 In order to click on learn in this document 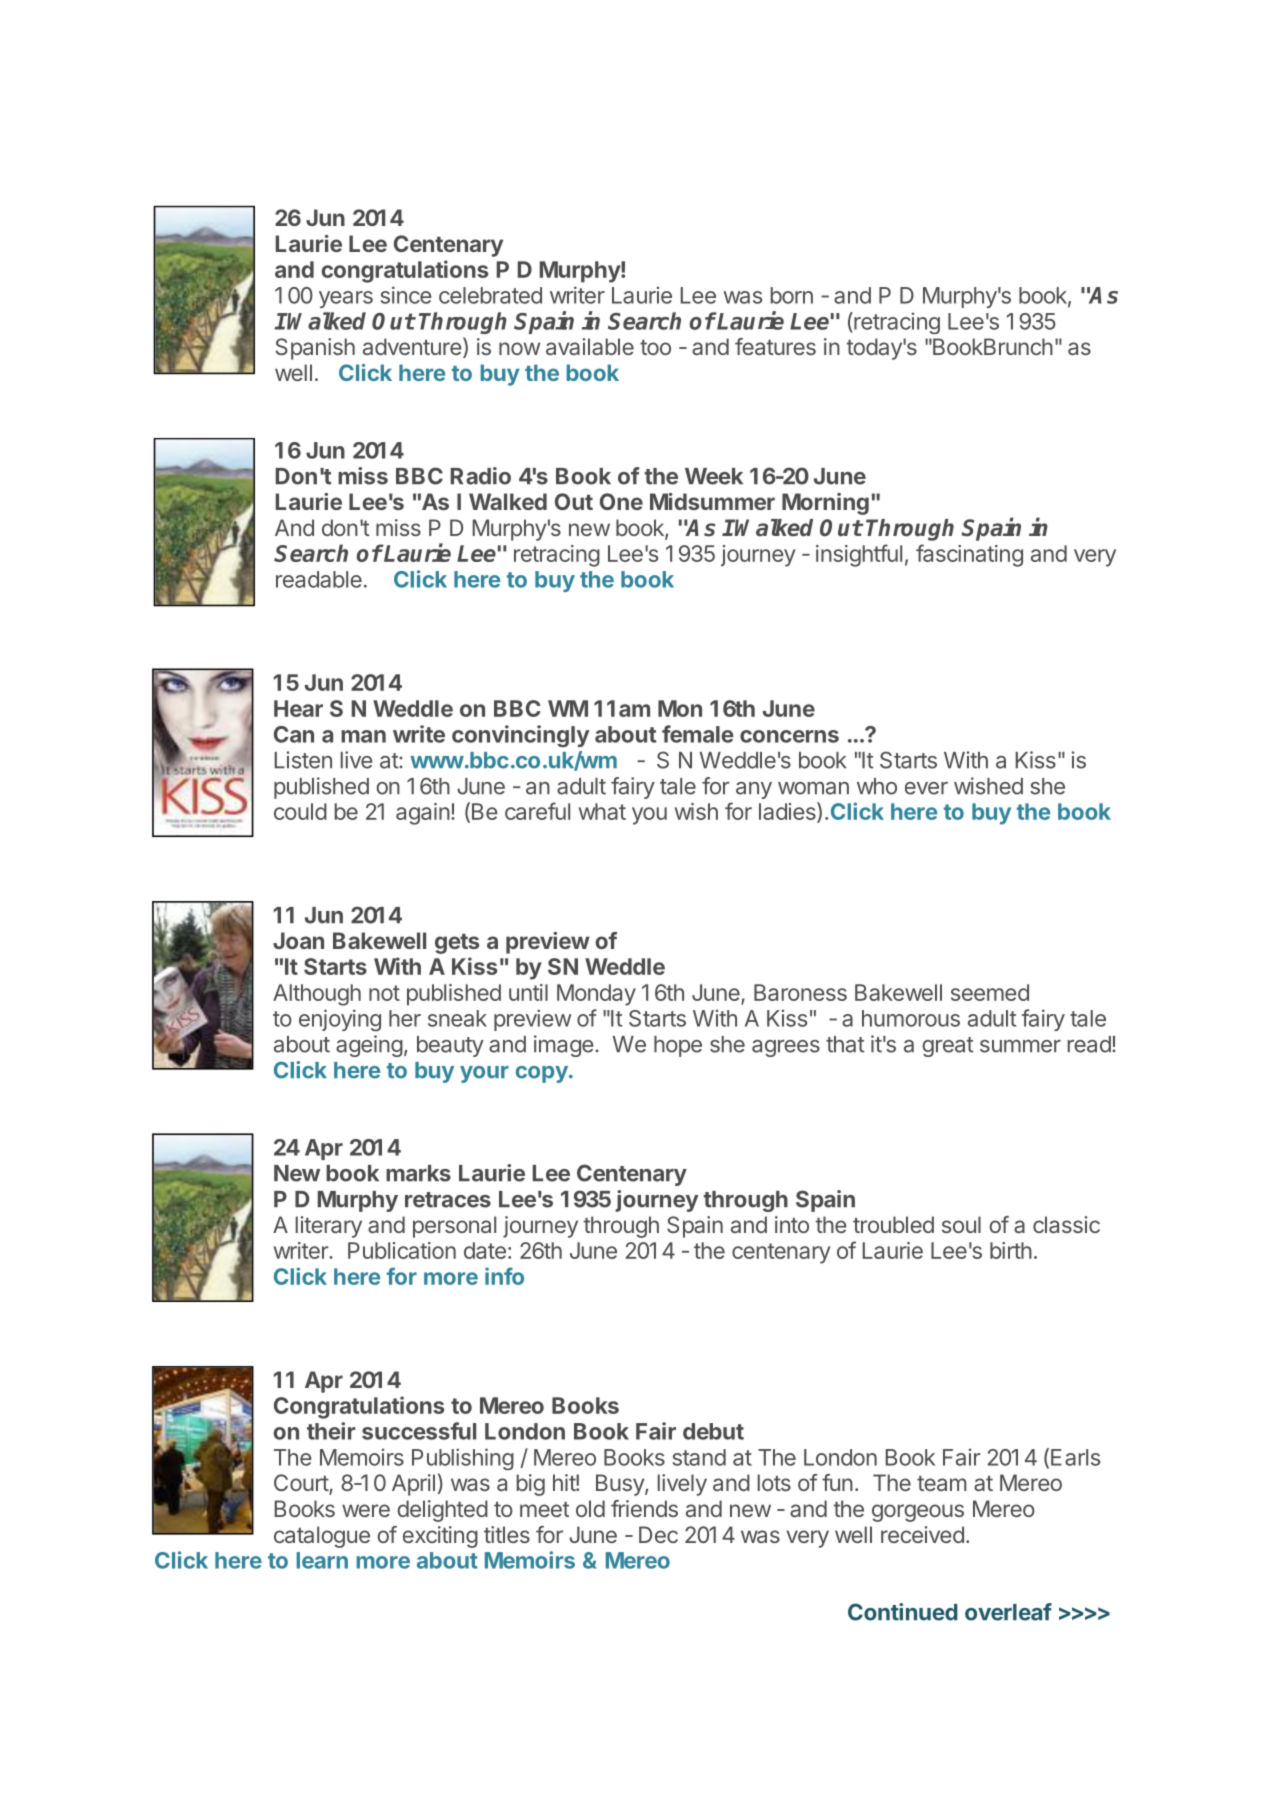, I will do `click(322, 1560)`.
